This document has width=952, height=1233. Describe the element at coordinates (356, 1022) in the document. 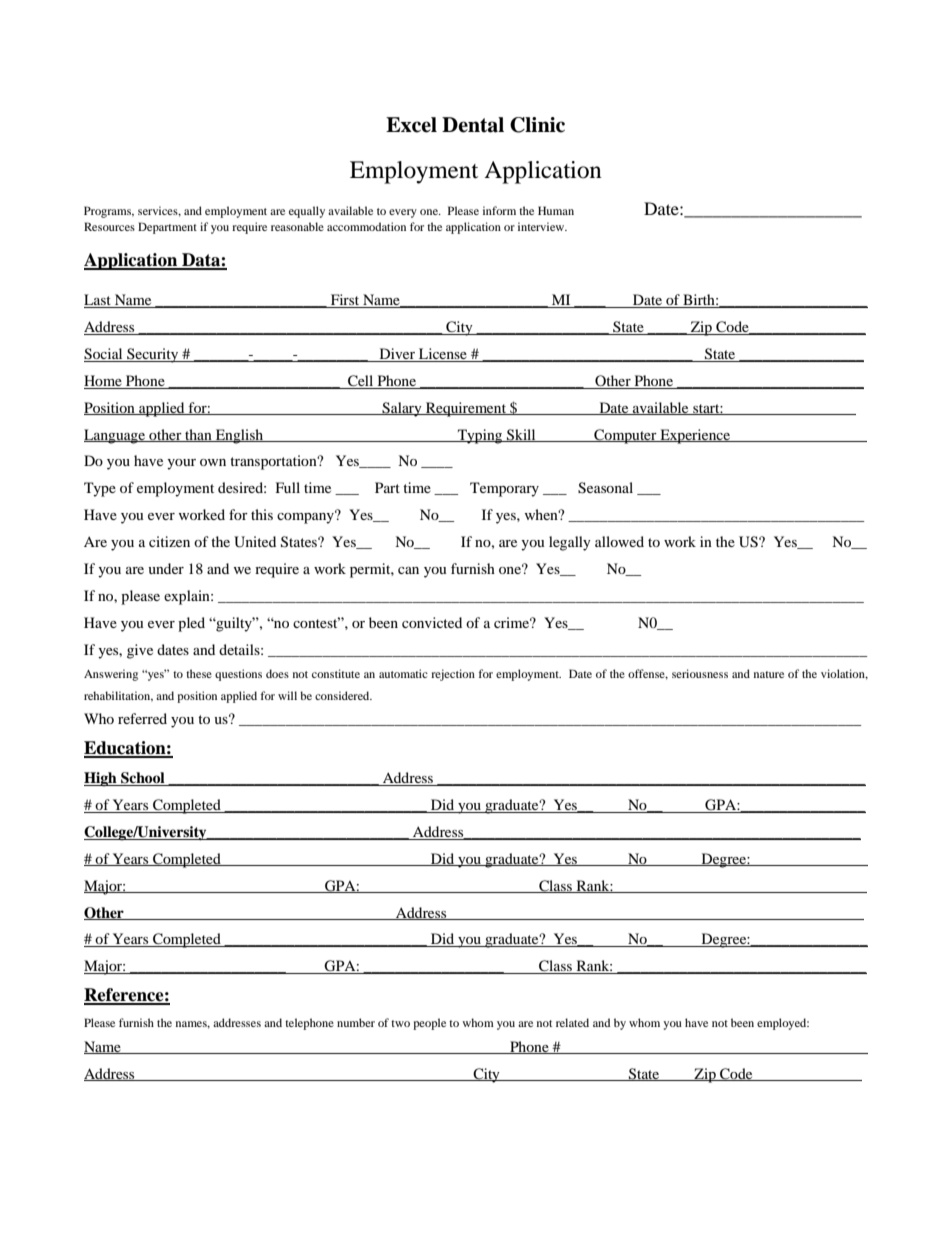

I see `number` at that location.
